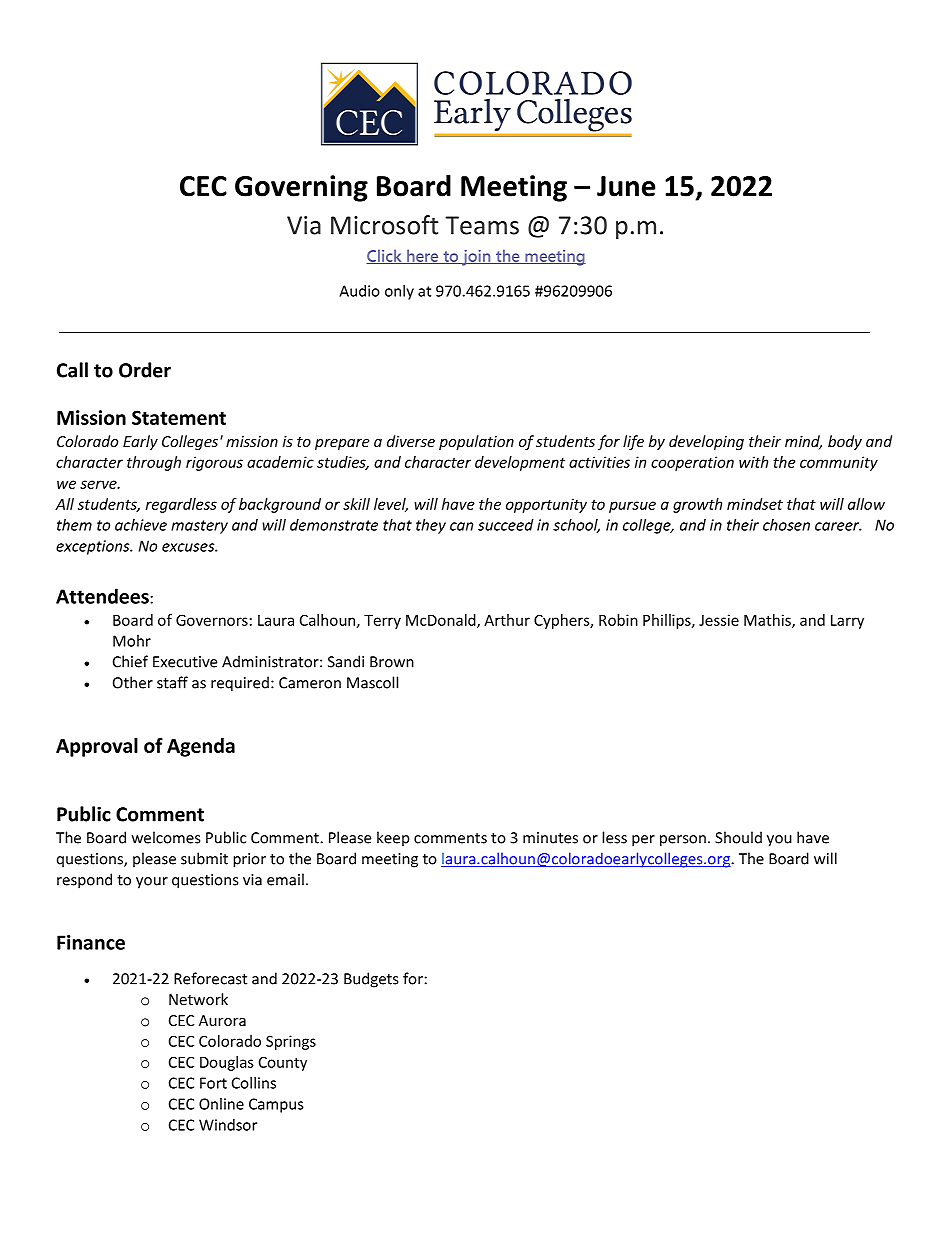 This screenshot has height=1233, width=952. I want to click on Teams, so click(482, 225).
